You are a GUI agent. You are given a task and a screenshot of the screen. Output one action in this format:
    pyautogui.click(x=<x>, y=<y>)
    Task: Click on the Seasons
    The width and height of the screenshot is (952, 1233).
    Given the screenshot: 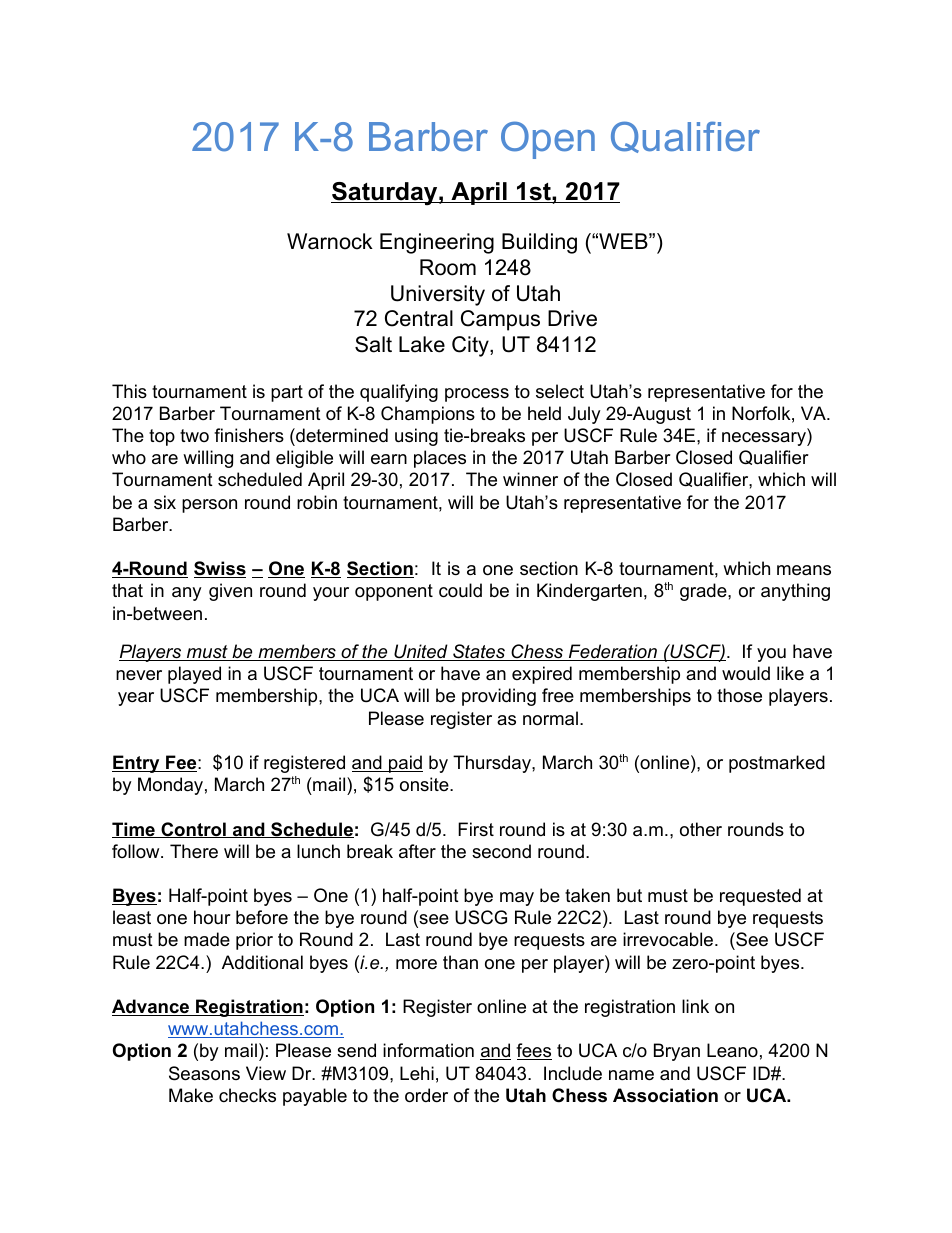 What is the action you would take?
    pyautogui.click(x=204, y=1073)
